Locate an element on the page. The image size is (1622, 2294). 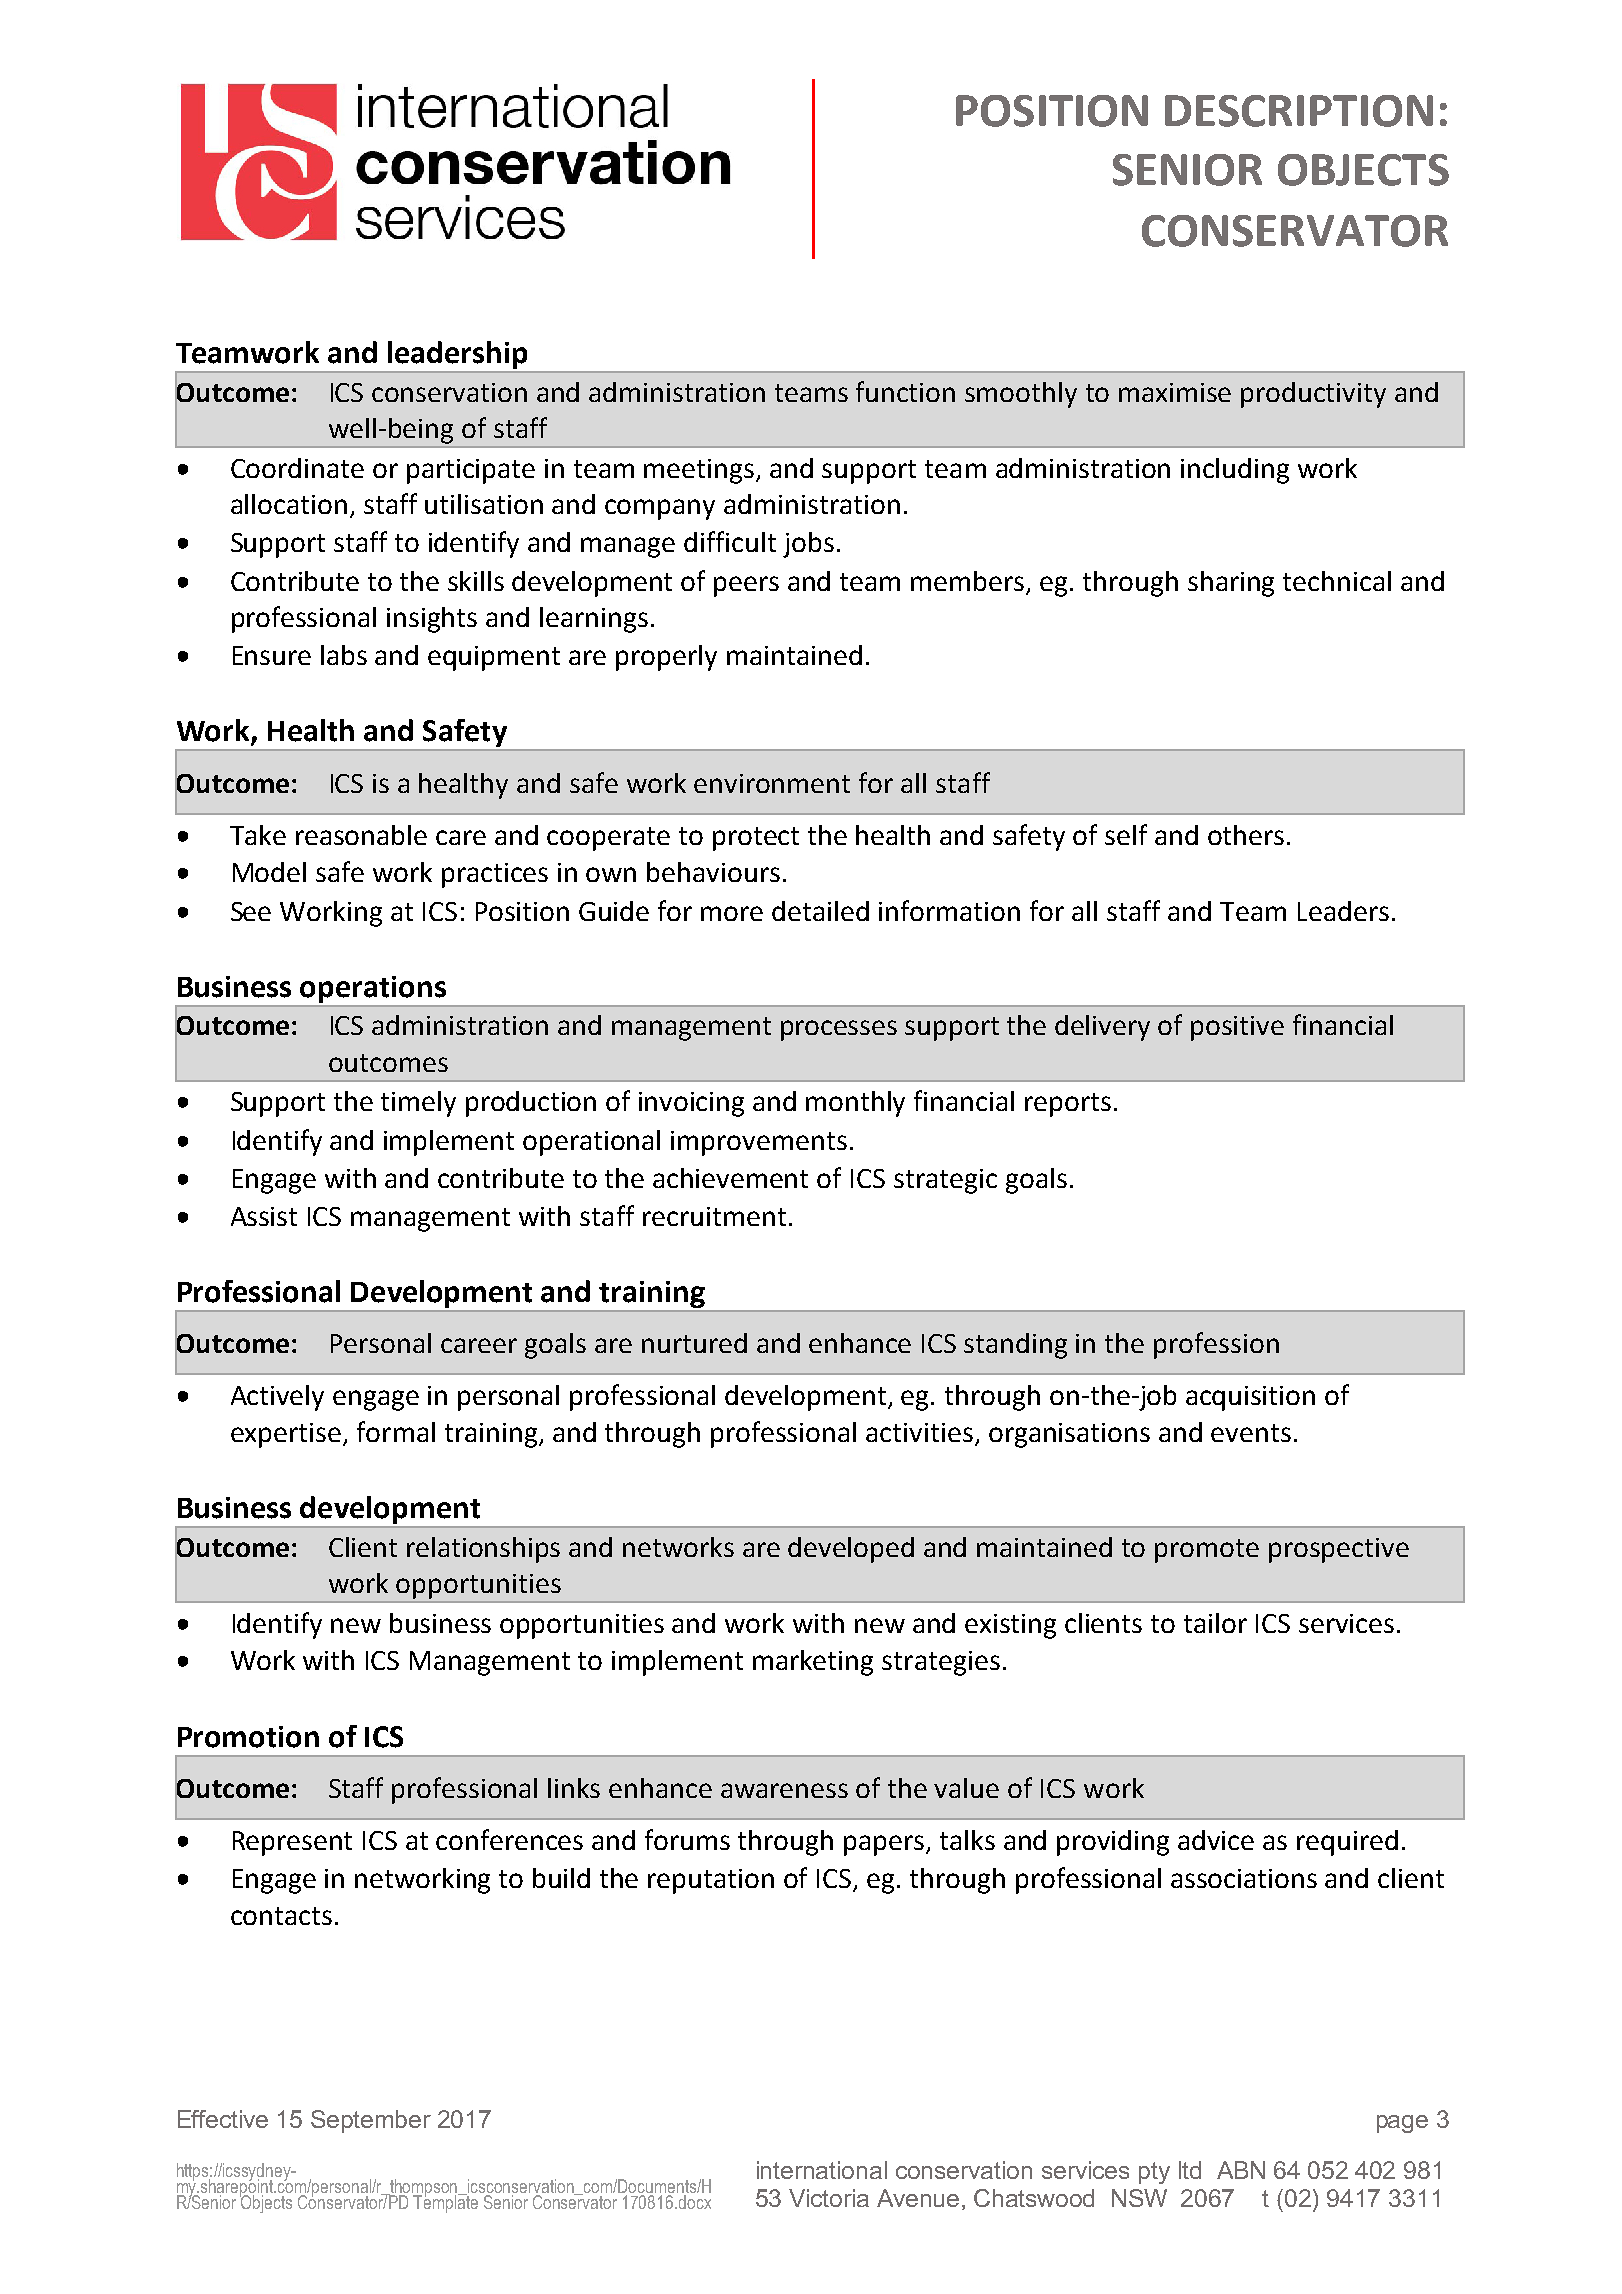
DESCRIPTION is located at coordinates (1299, 111).
